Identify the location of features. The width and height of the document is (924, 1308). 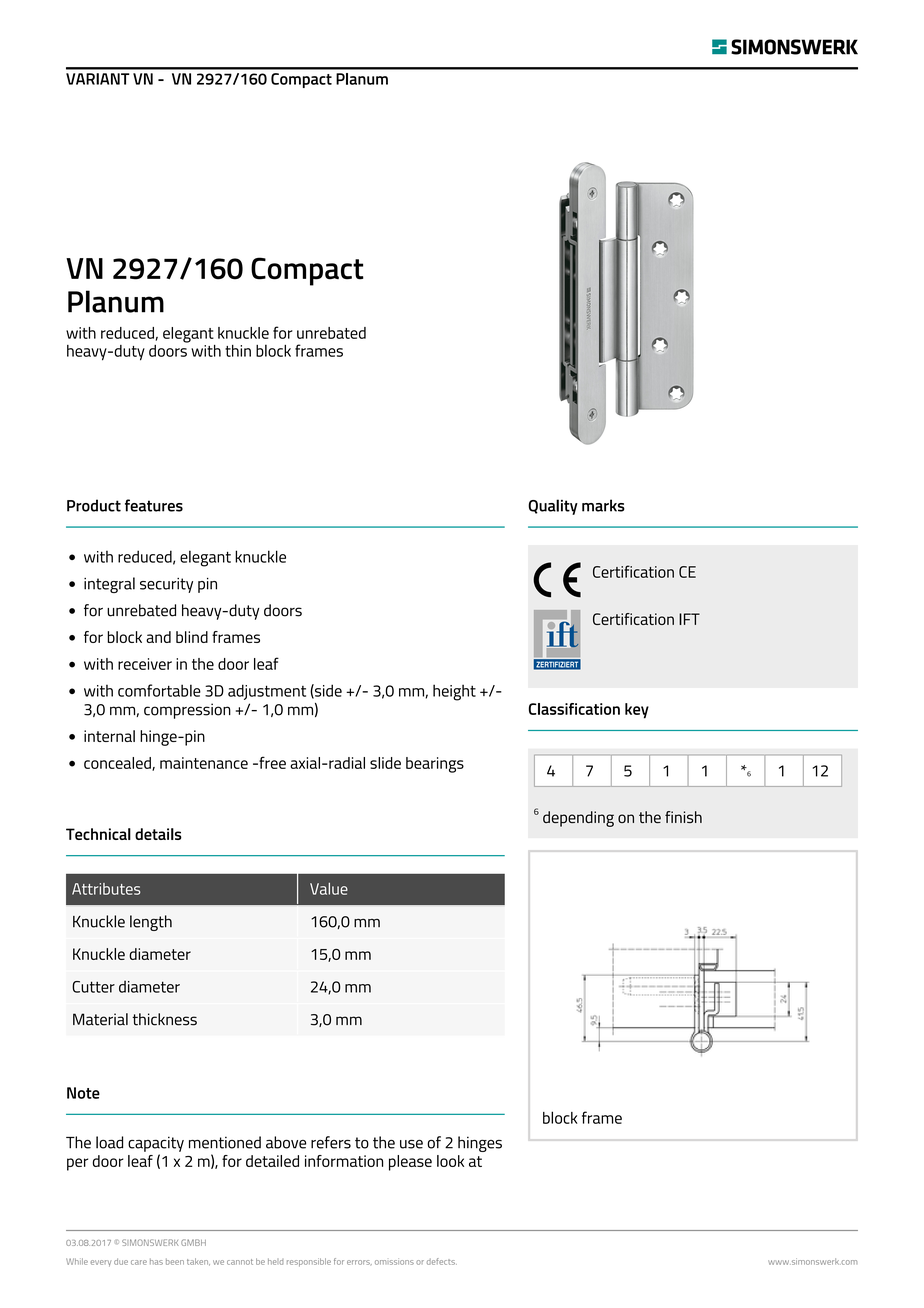
(154, 505).
